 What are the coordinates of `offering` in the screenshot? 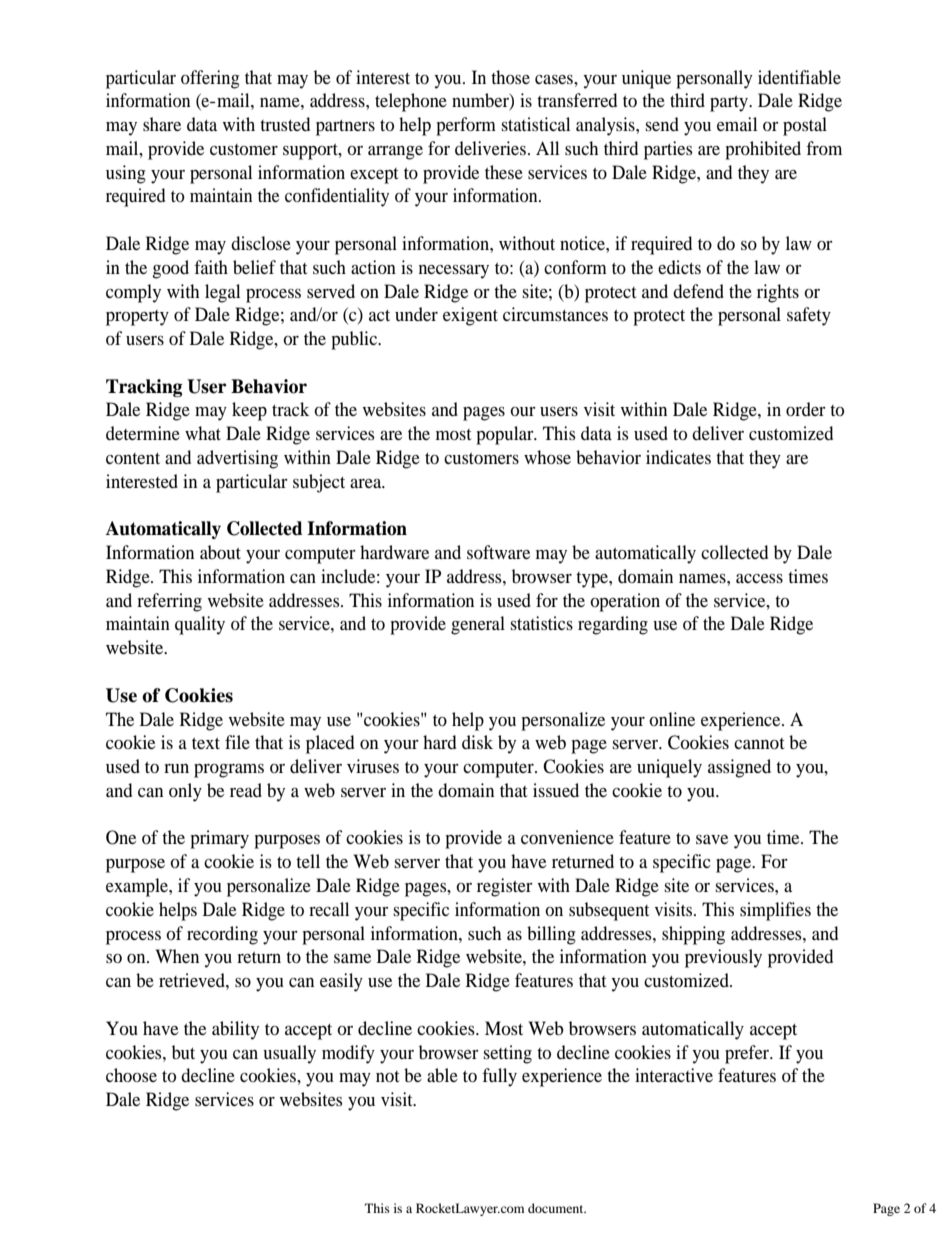 It's located at (210, 79).
